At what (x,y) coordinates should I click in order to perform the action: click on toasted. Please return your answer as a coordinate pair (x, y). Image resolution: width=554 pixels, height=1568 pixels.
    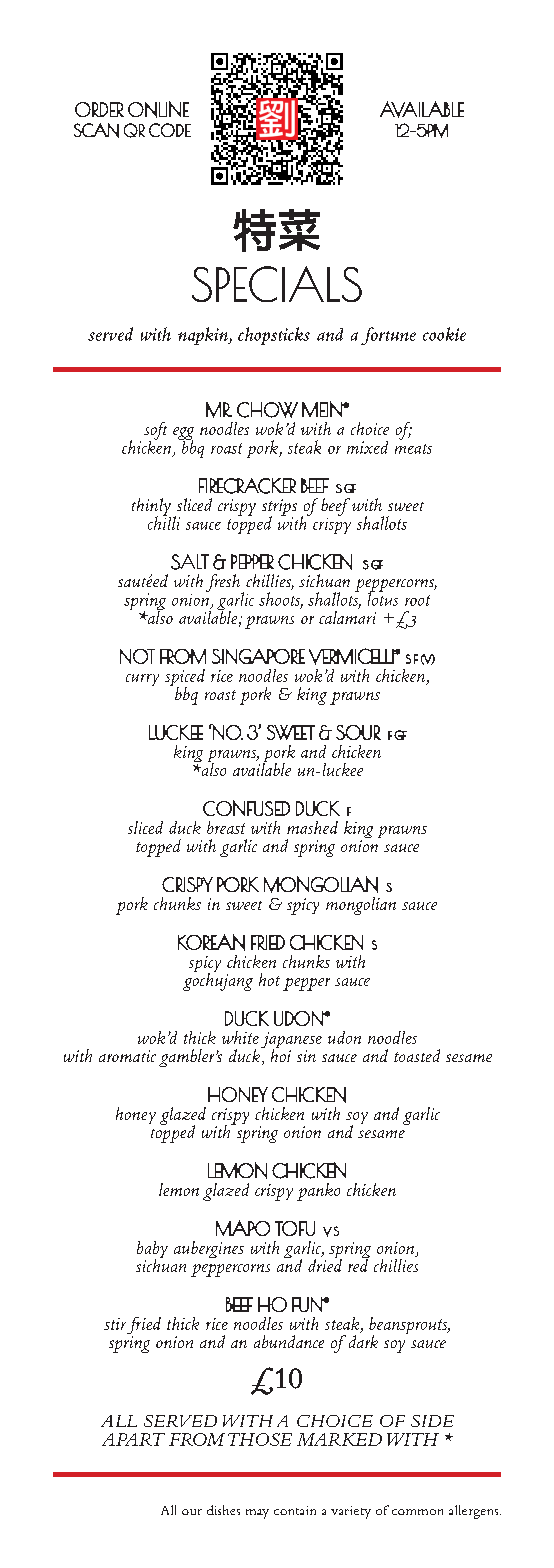
    Looking at the image, I should click on (417, 1055).
